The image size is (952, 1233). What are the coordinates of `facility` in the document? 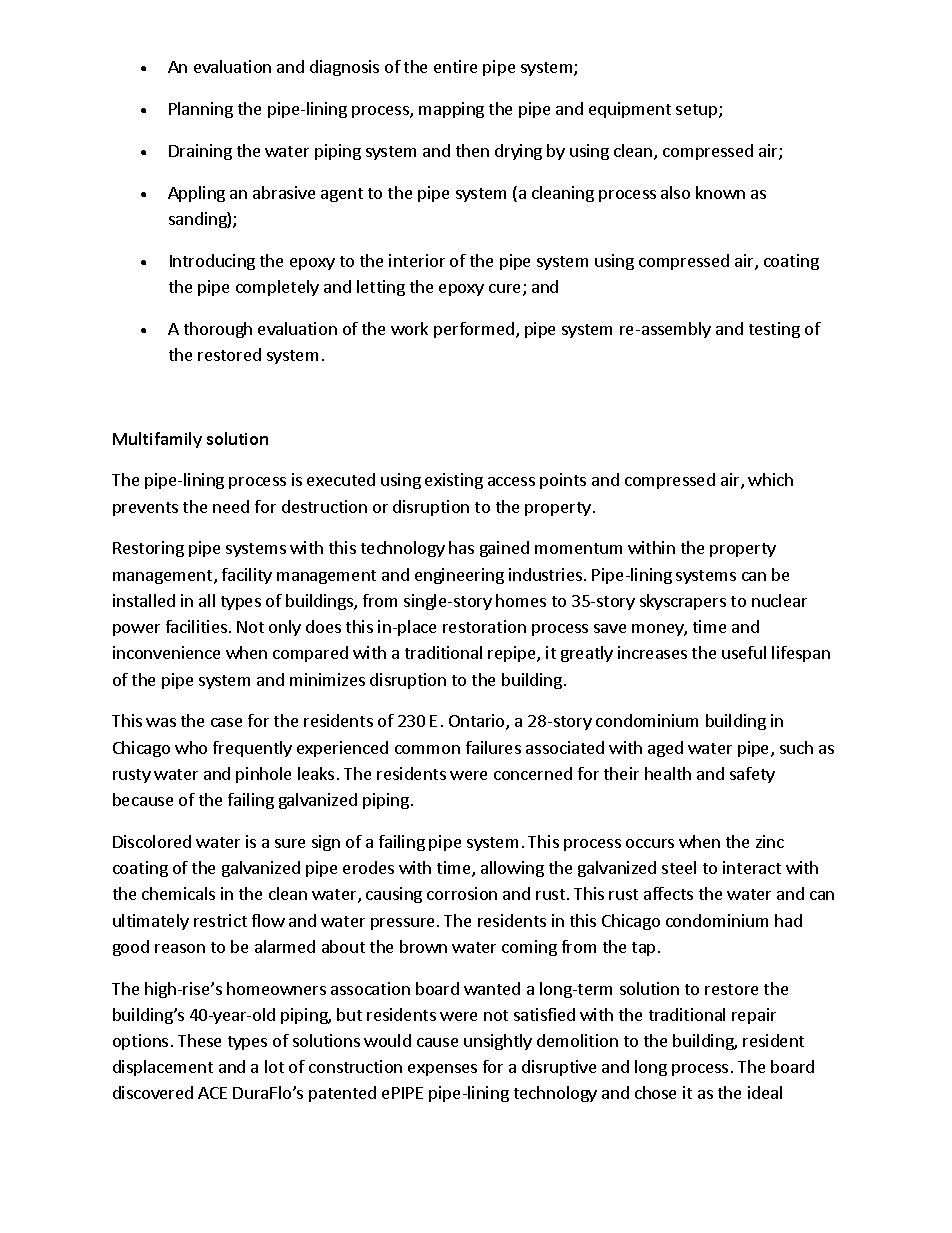 It's located at (247, 576).
